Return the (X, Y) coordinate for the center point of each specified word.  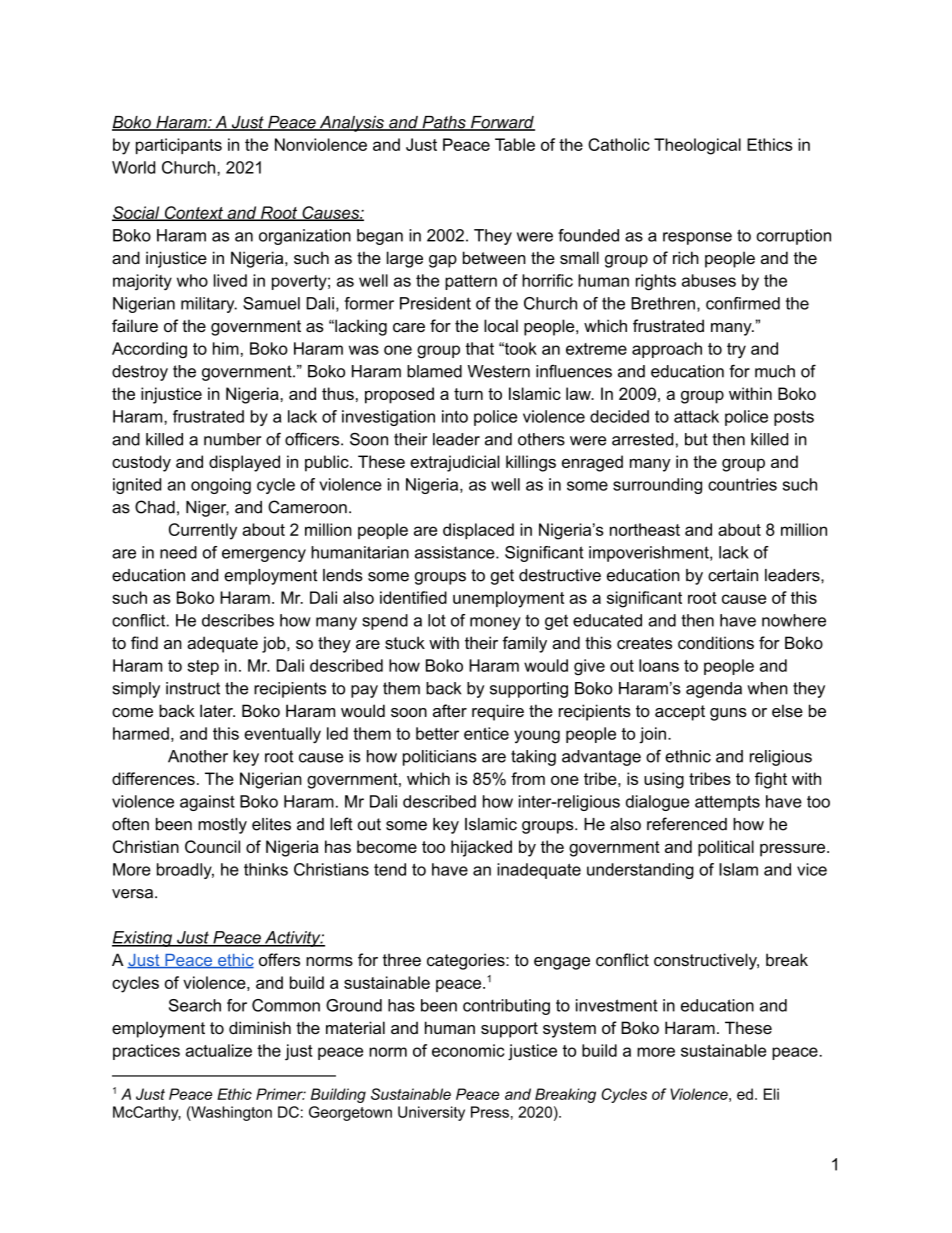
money (495, 623)
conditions (716, 642)
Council (212, 846)
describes (238, 620)
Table (515, 144)
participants (179, 146)
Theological (697, 146)
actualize (218, 1050)
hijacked (481, 848)
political (726, 848)
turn (468, 394)
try (736, 351)
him (226, 348)
